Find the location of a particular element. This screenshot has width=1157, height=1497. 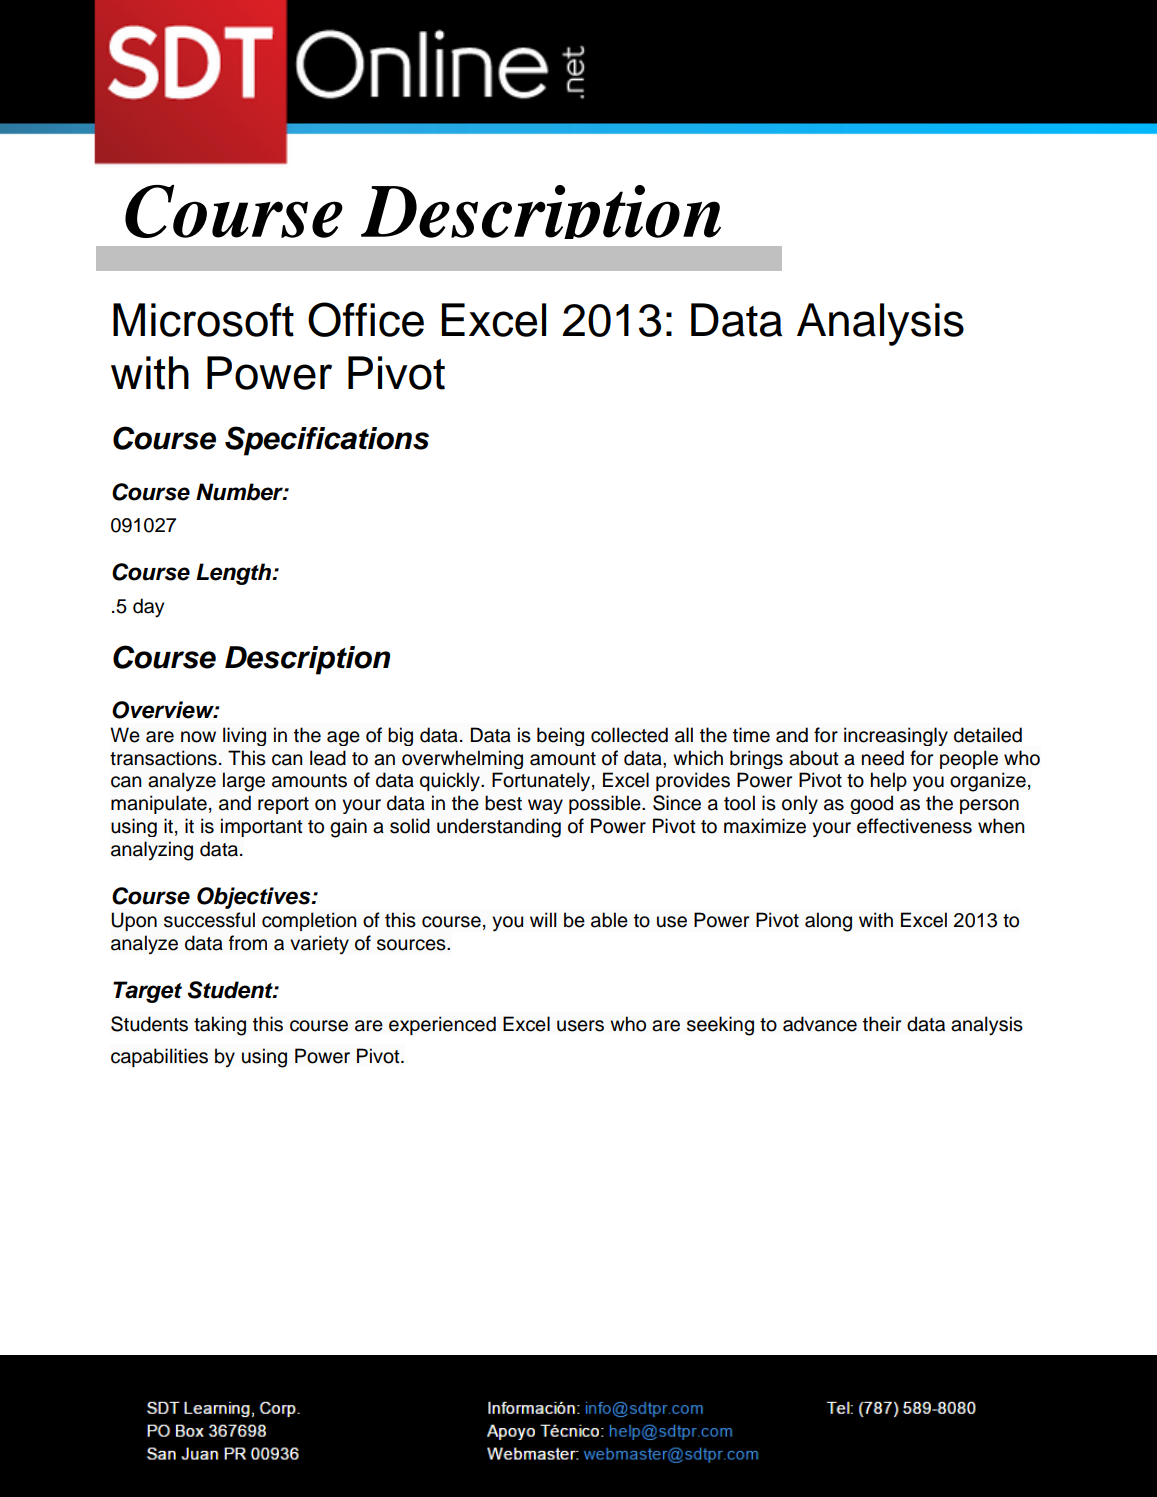

important is located at coordinates (262, 827).
